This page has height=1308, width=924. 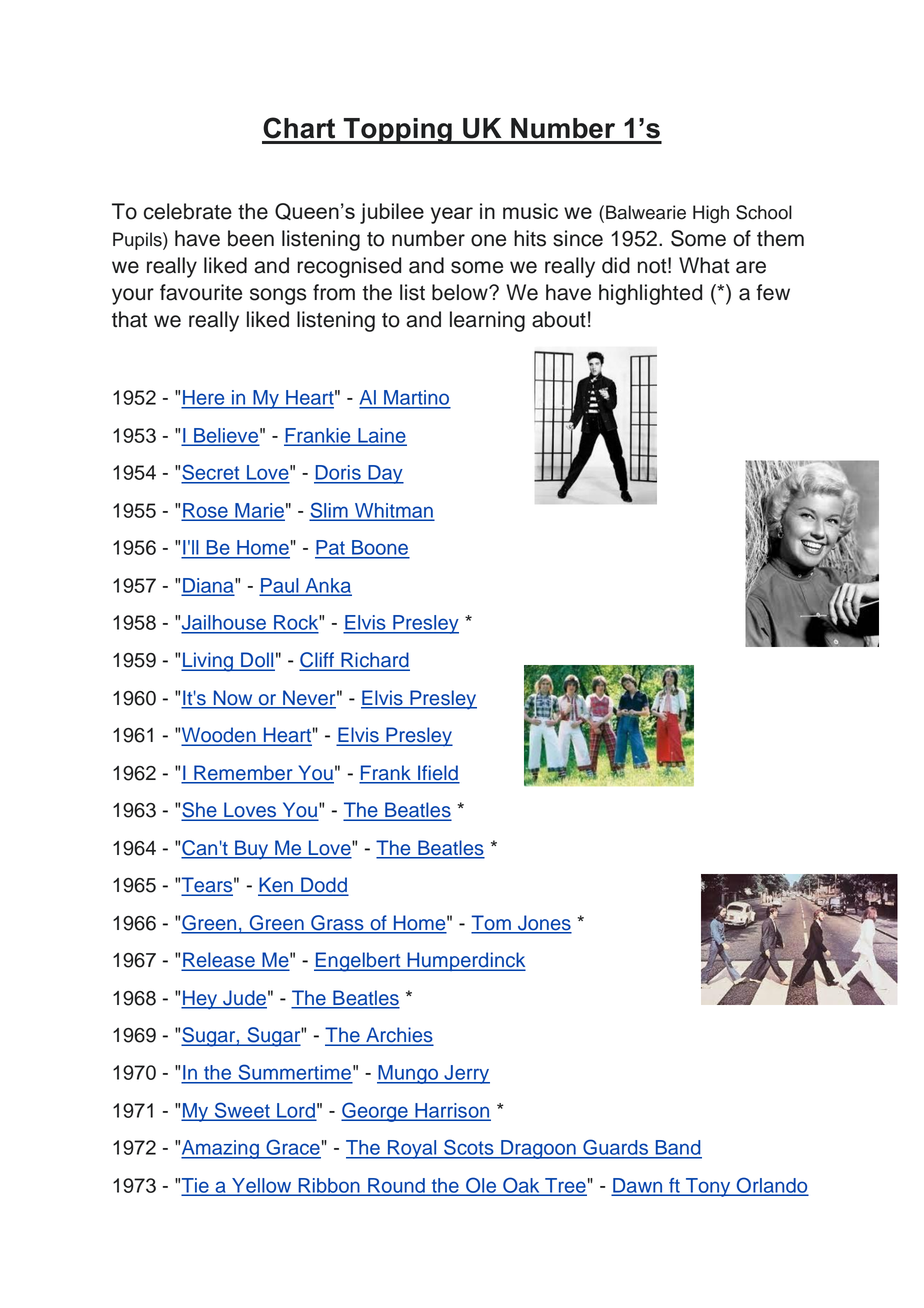 What do you see at coordinates (469, 1148) in the page?
I see `Scots` at bounding box center [469, 1148].
